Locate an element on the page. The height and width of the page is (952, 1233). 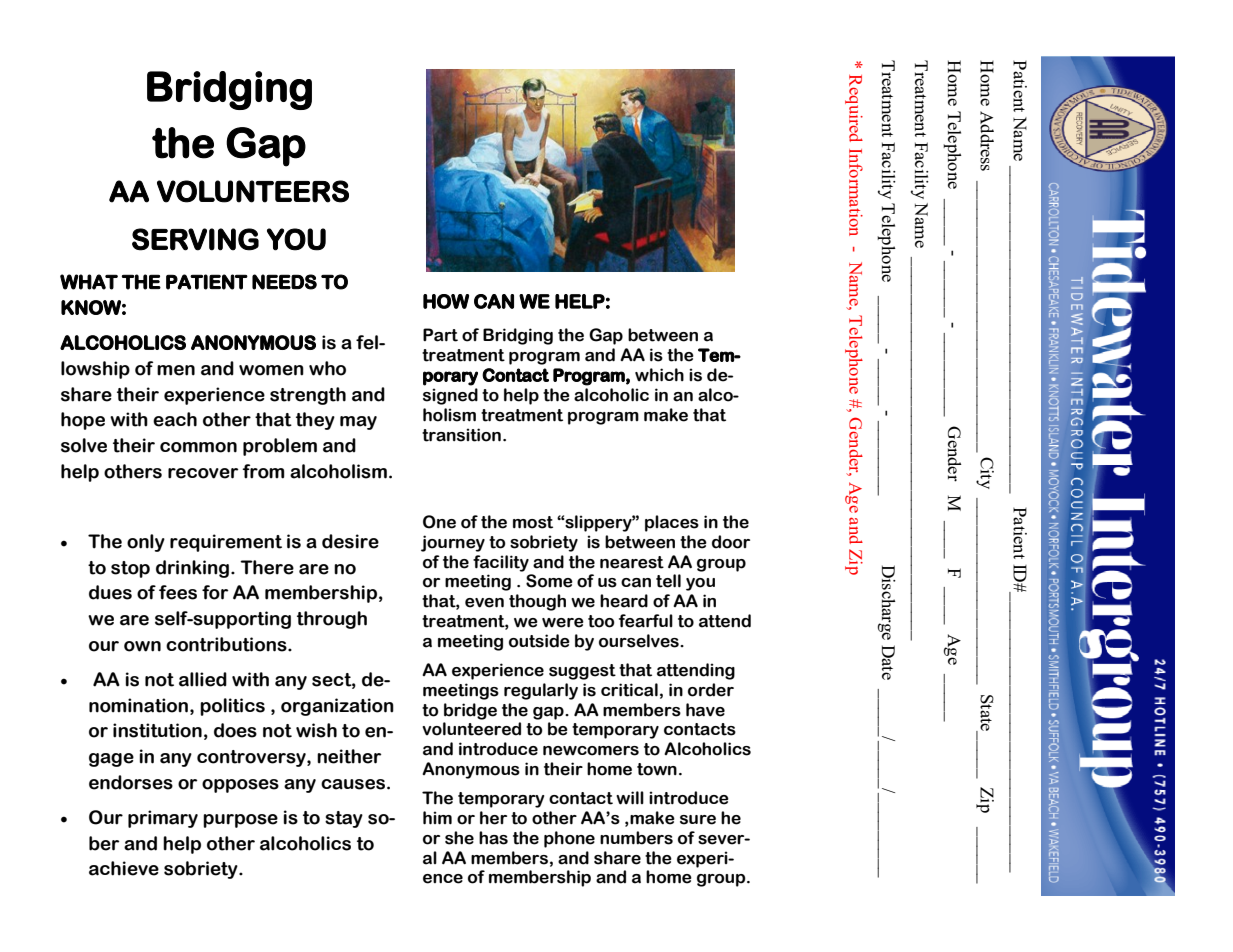
HOW is located at coordinates (446, 301).
